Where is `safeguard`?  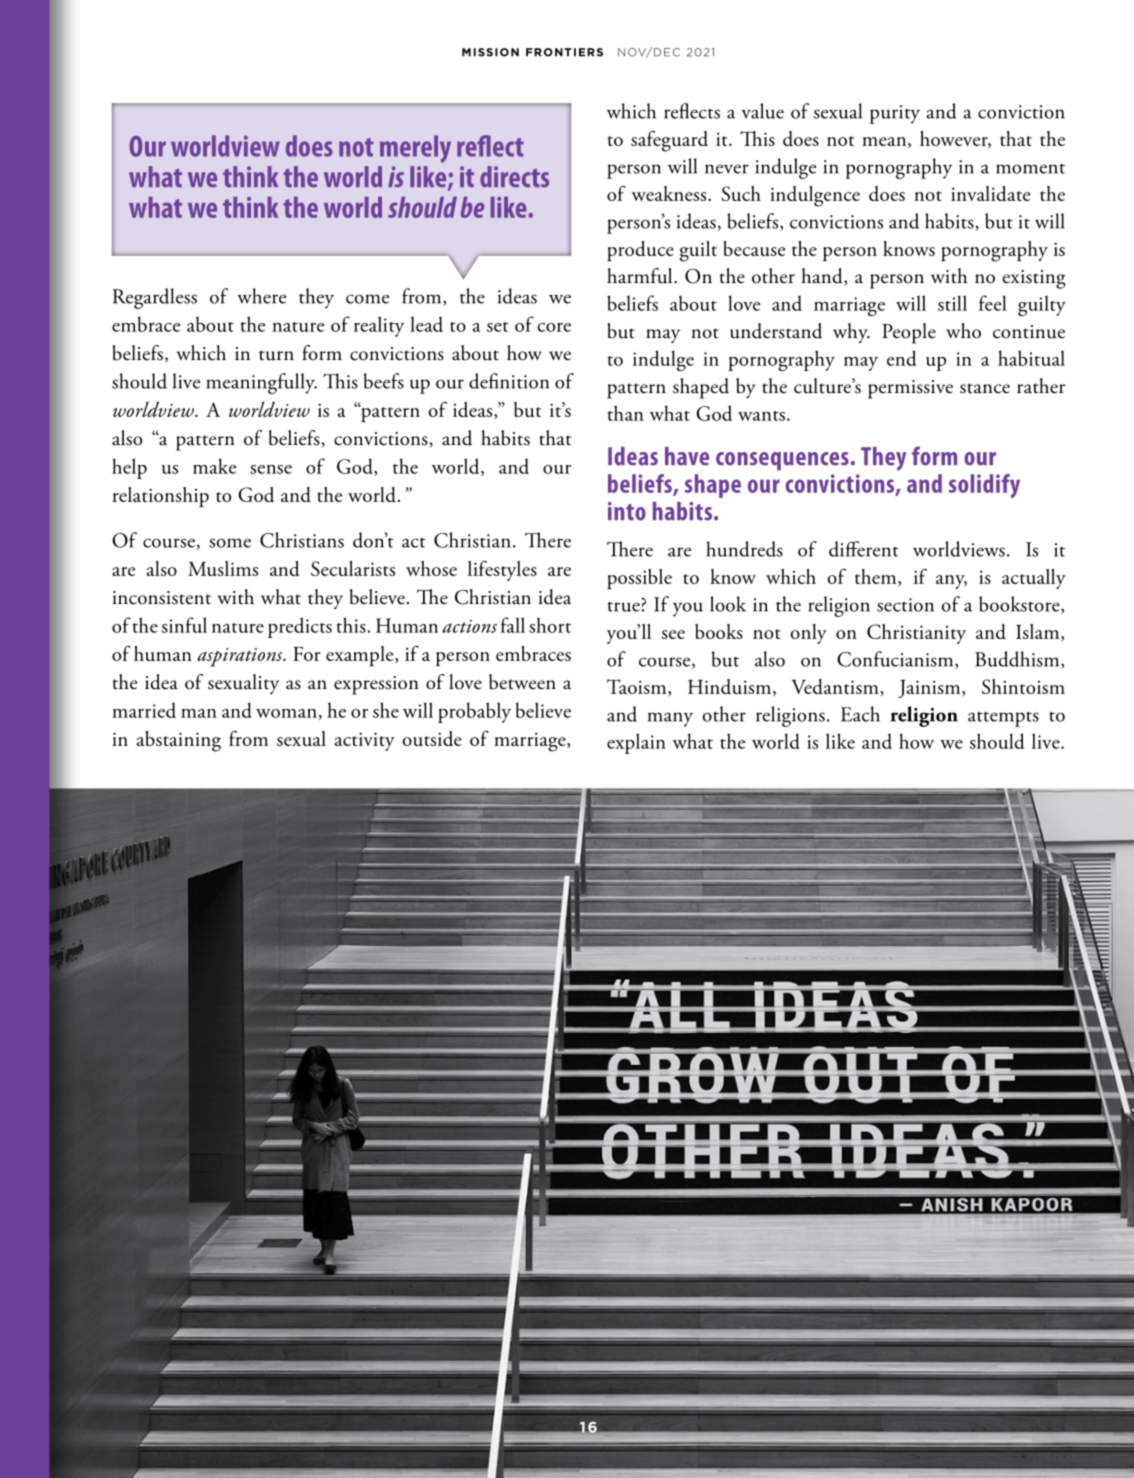
safeguard is located at coordinates (669, 141).
